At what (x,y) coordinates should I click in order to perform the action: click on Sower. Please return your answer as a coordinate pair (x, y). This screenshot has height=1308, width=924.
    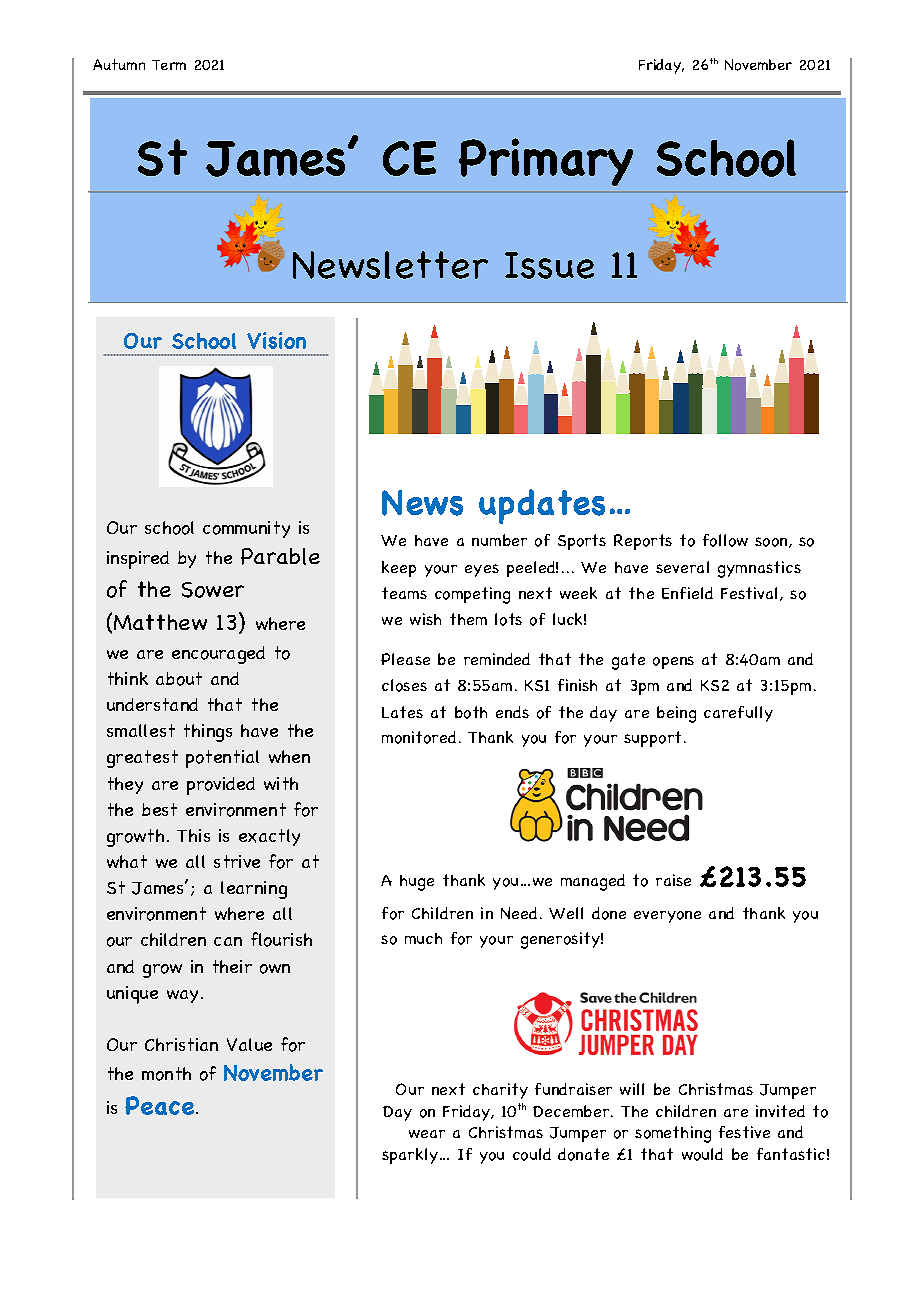
    Looking at the image, I should click on (213, 590).
